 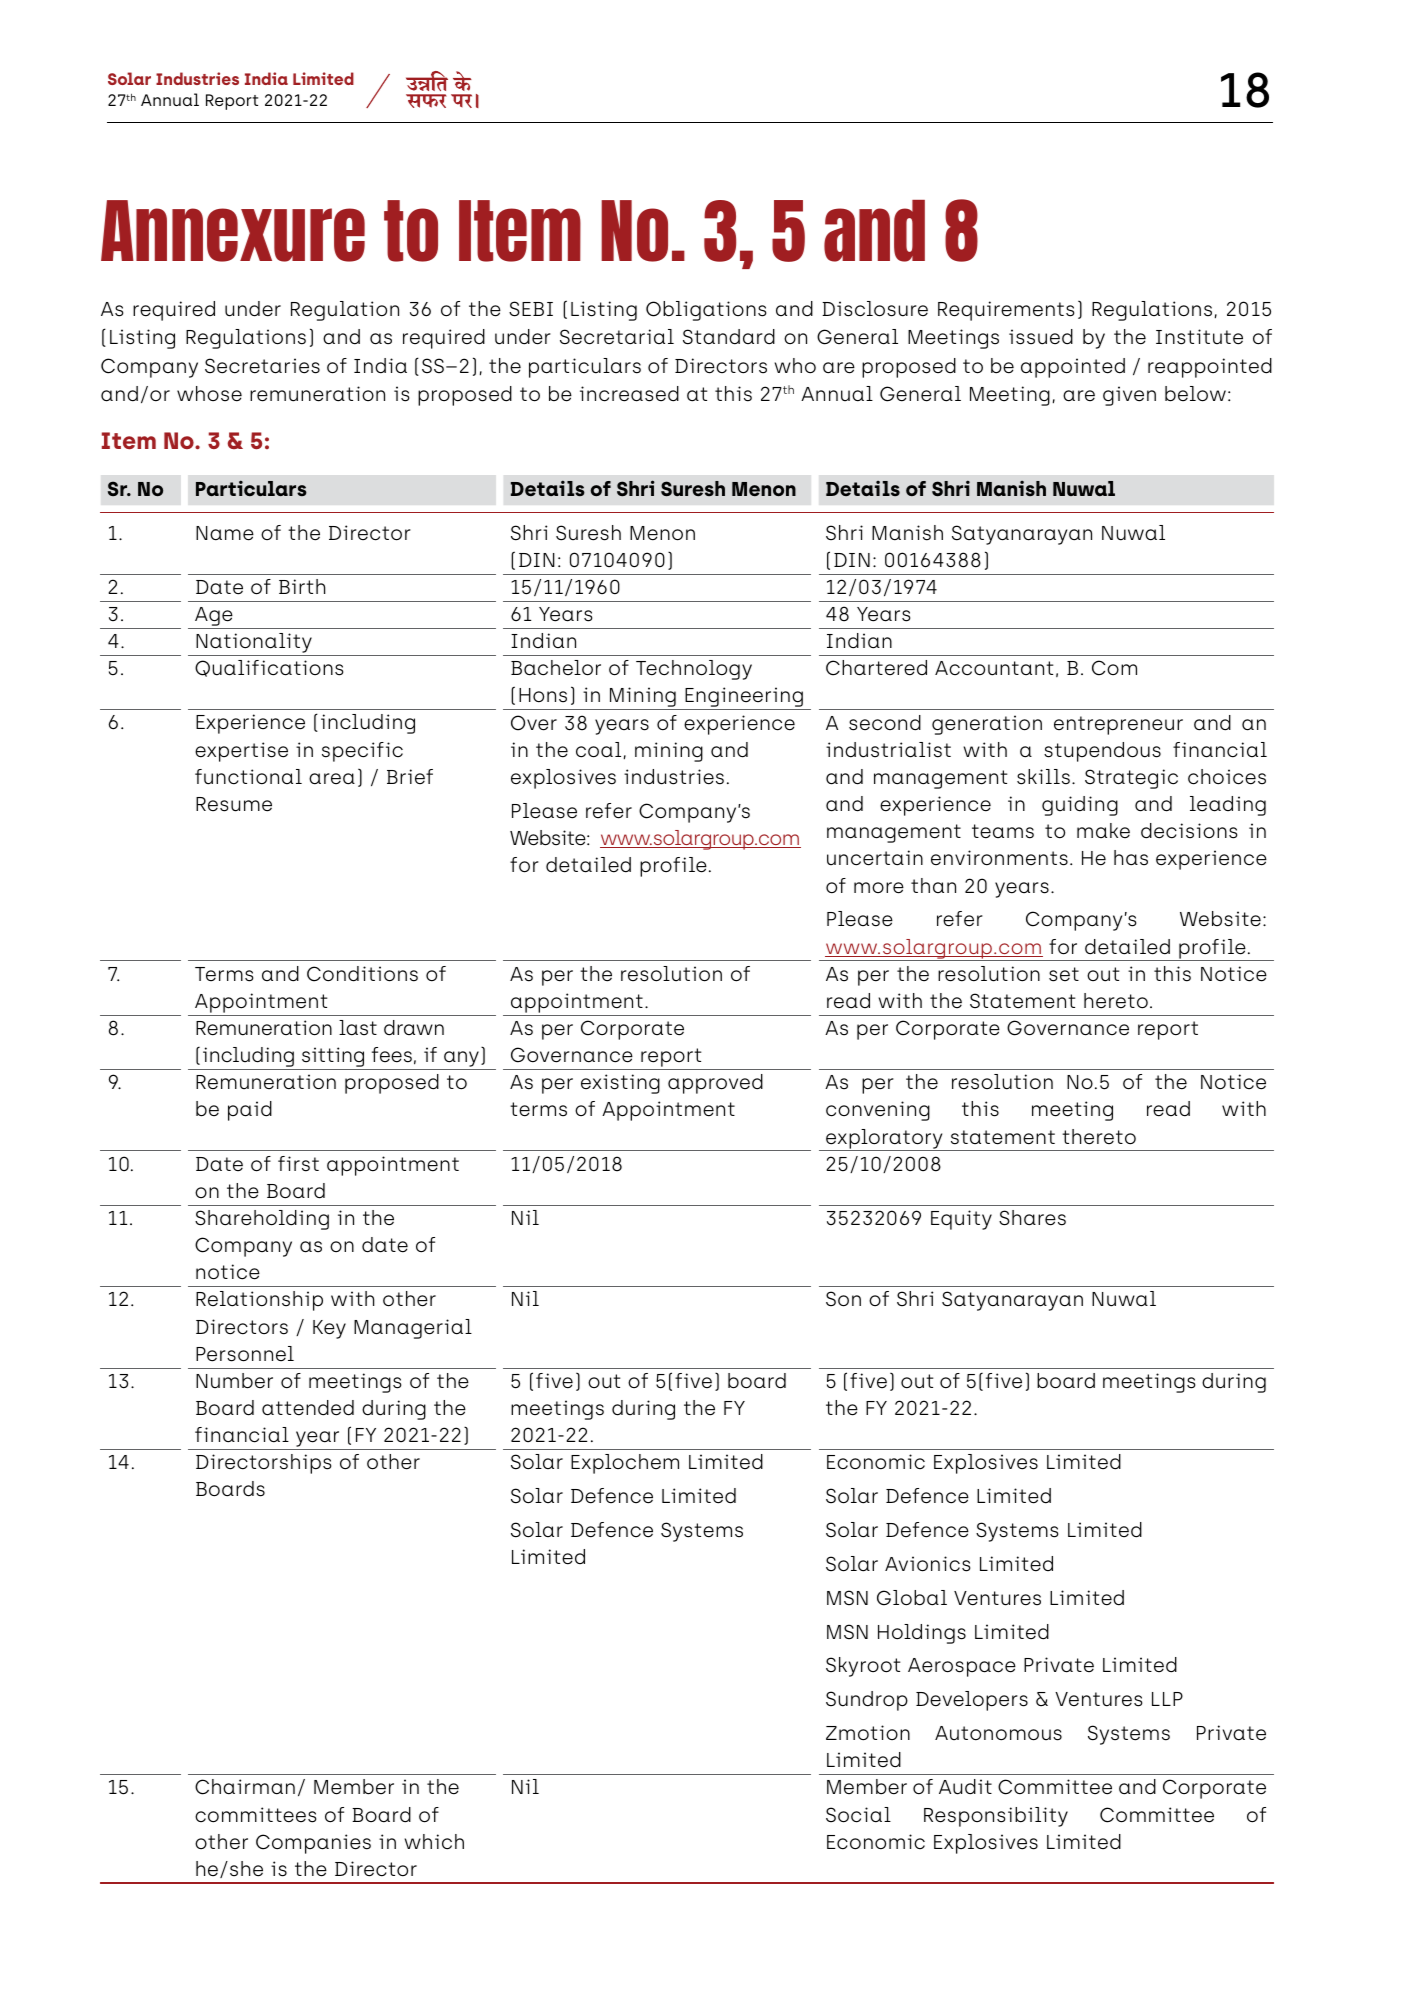 I want to click on Companies, so click(x=313, y=1844).
